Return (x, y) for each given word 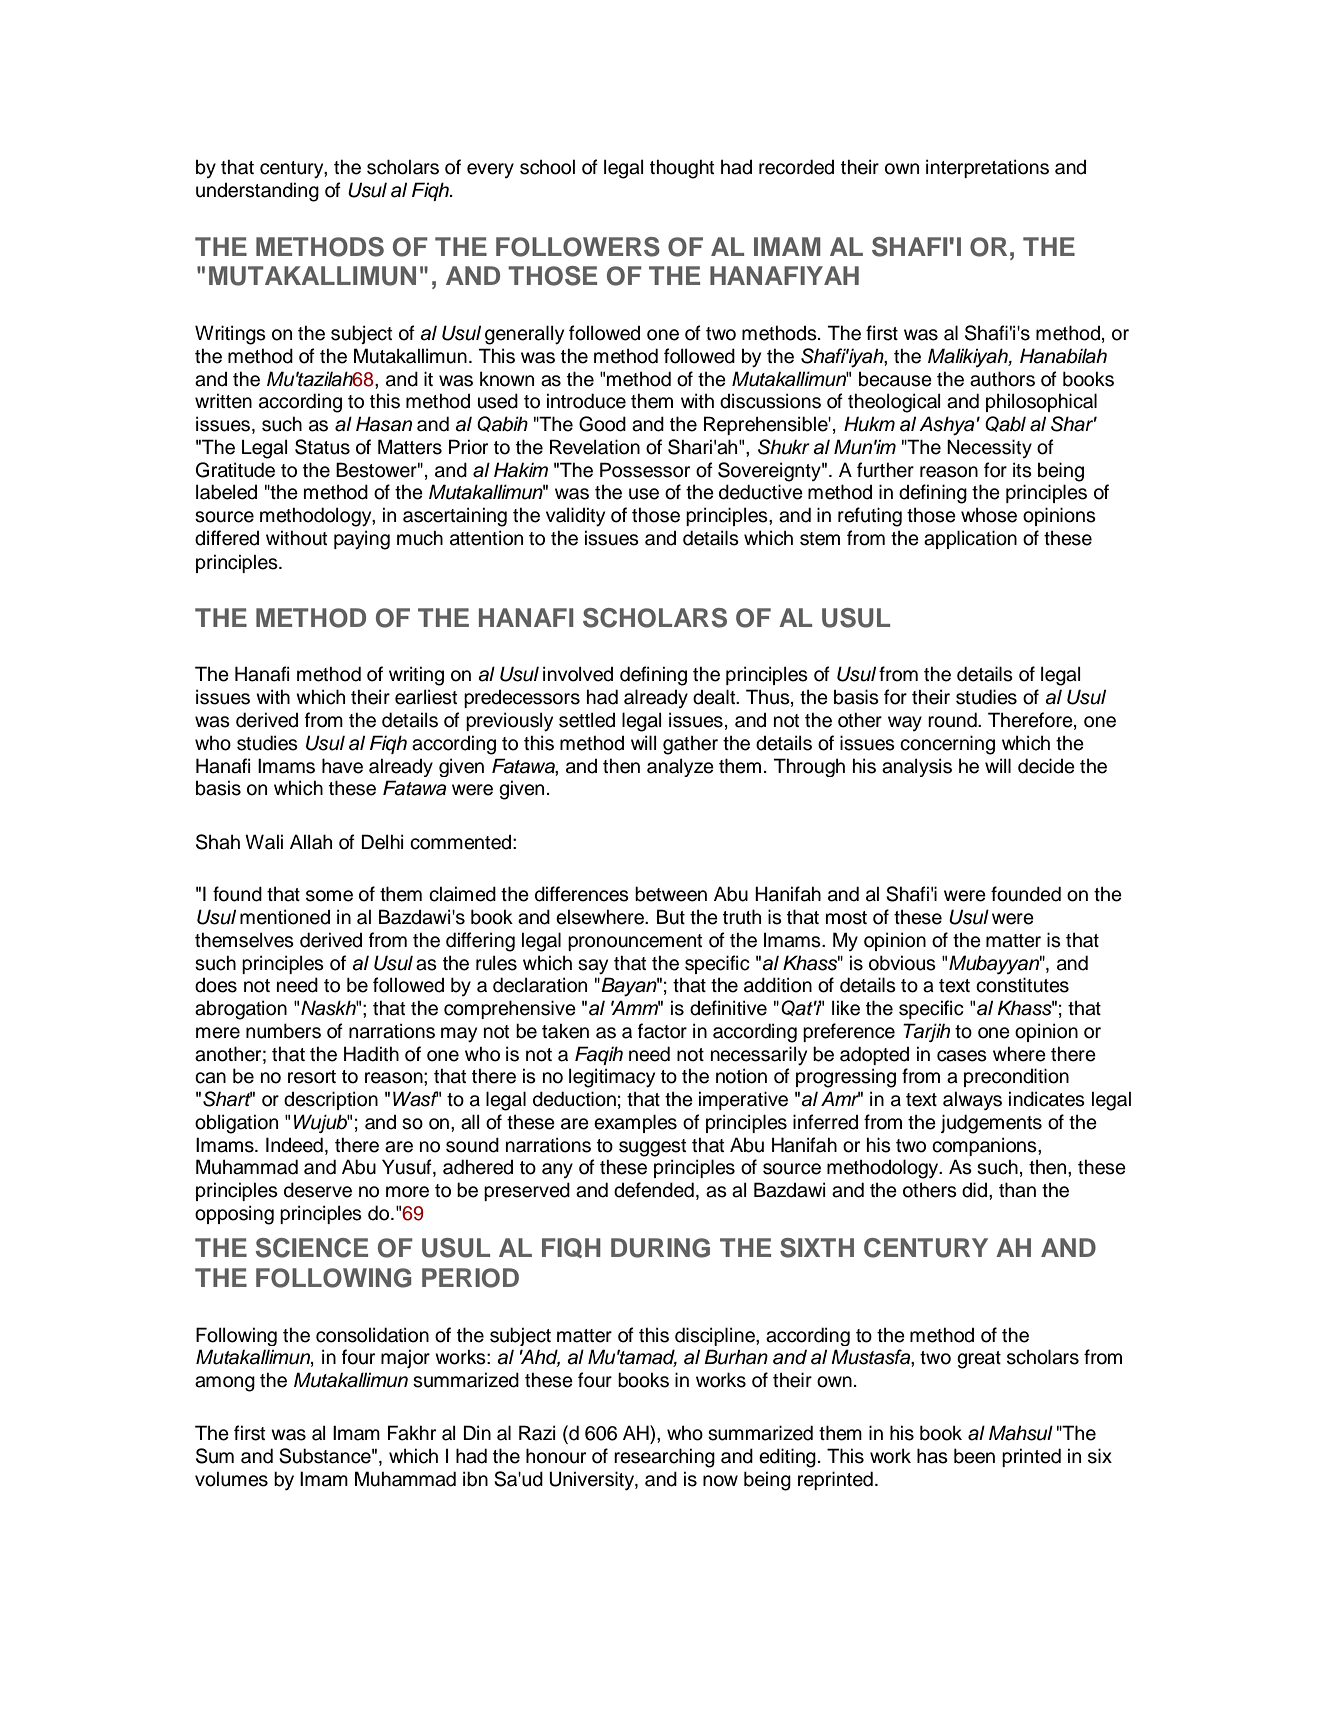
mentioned (285, 917)
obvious (902, 963)
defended (654, 1190)
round (953, 720)
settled (587, 720)
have (342, 766)
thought (682, 169)
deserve (318, 1190)
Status (322, 447)
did (976, 1190)
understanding (257, 192)
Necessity (989, 448)
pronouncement (635, 942)
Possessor (645, 470)
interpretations (987, 168)
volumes (231, 1479)
